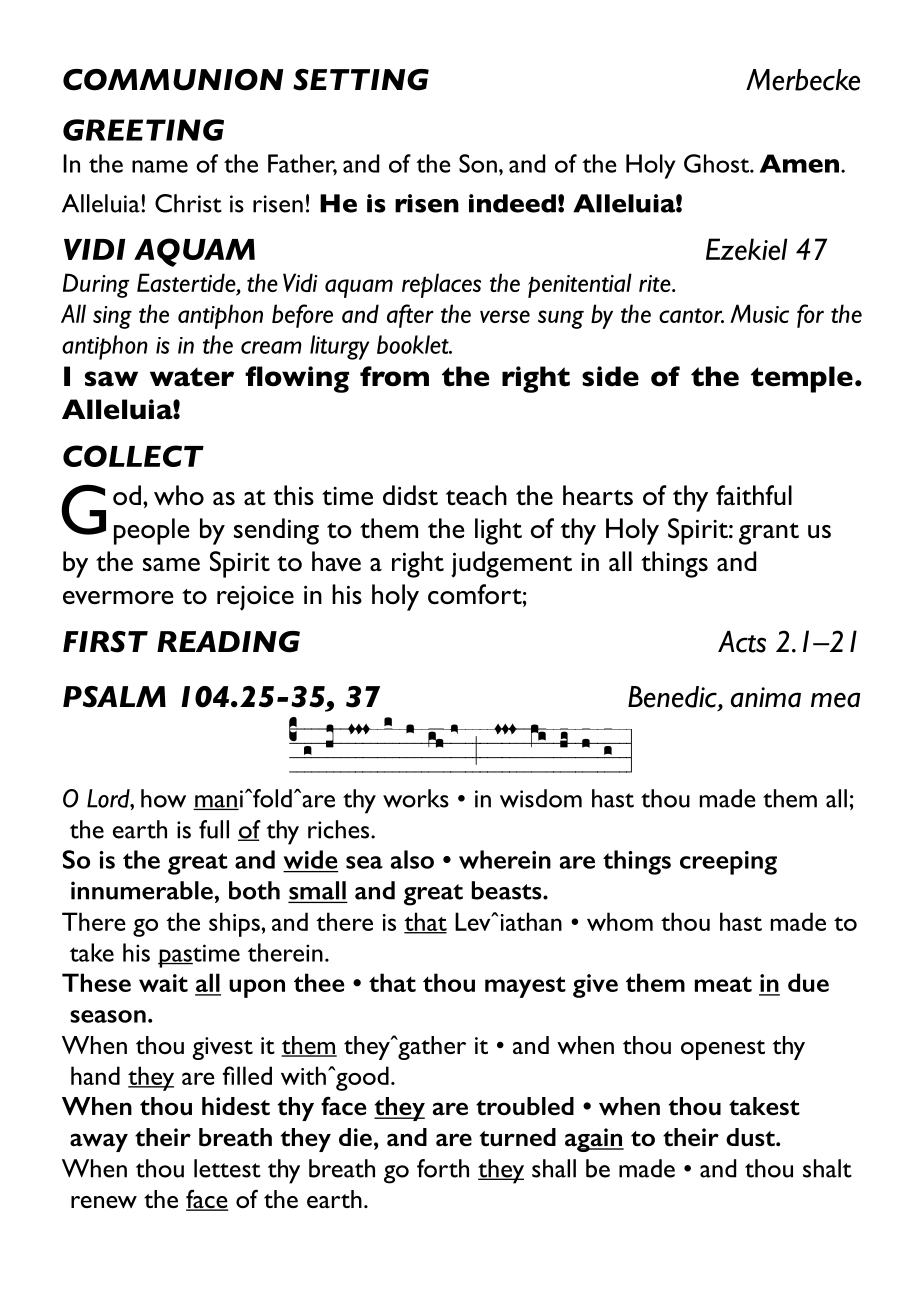  What do you see at coordinates (742, 642) in the screenshot?
I see `Acts` at bounding box center [742, 642].
